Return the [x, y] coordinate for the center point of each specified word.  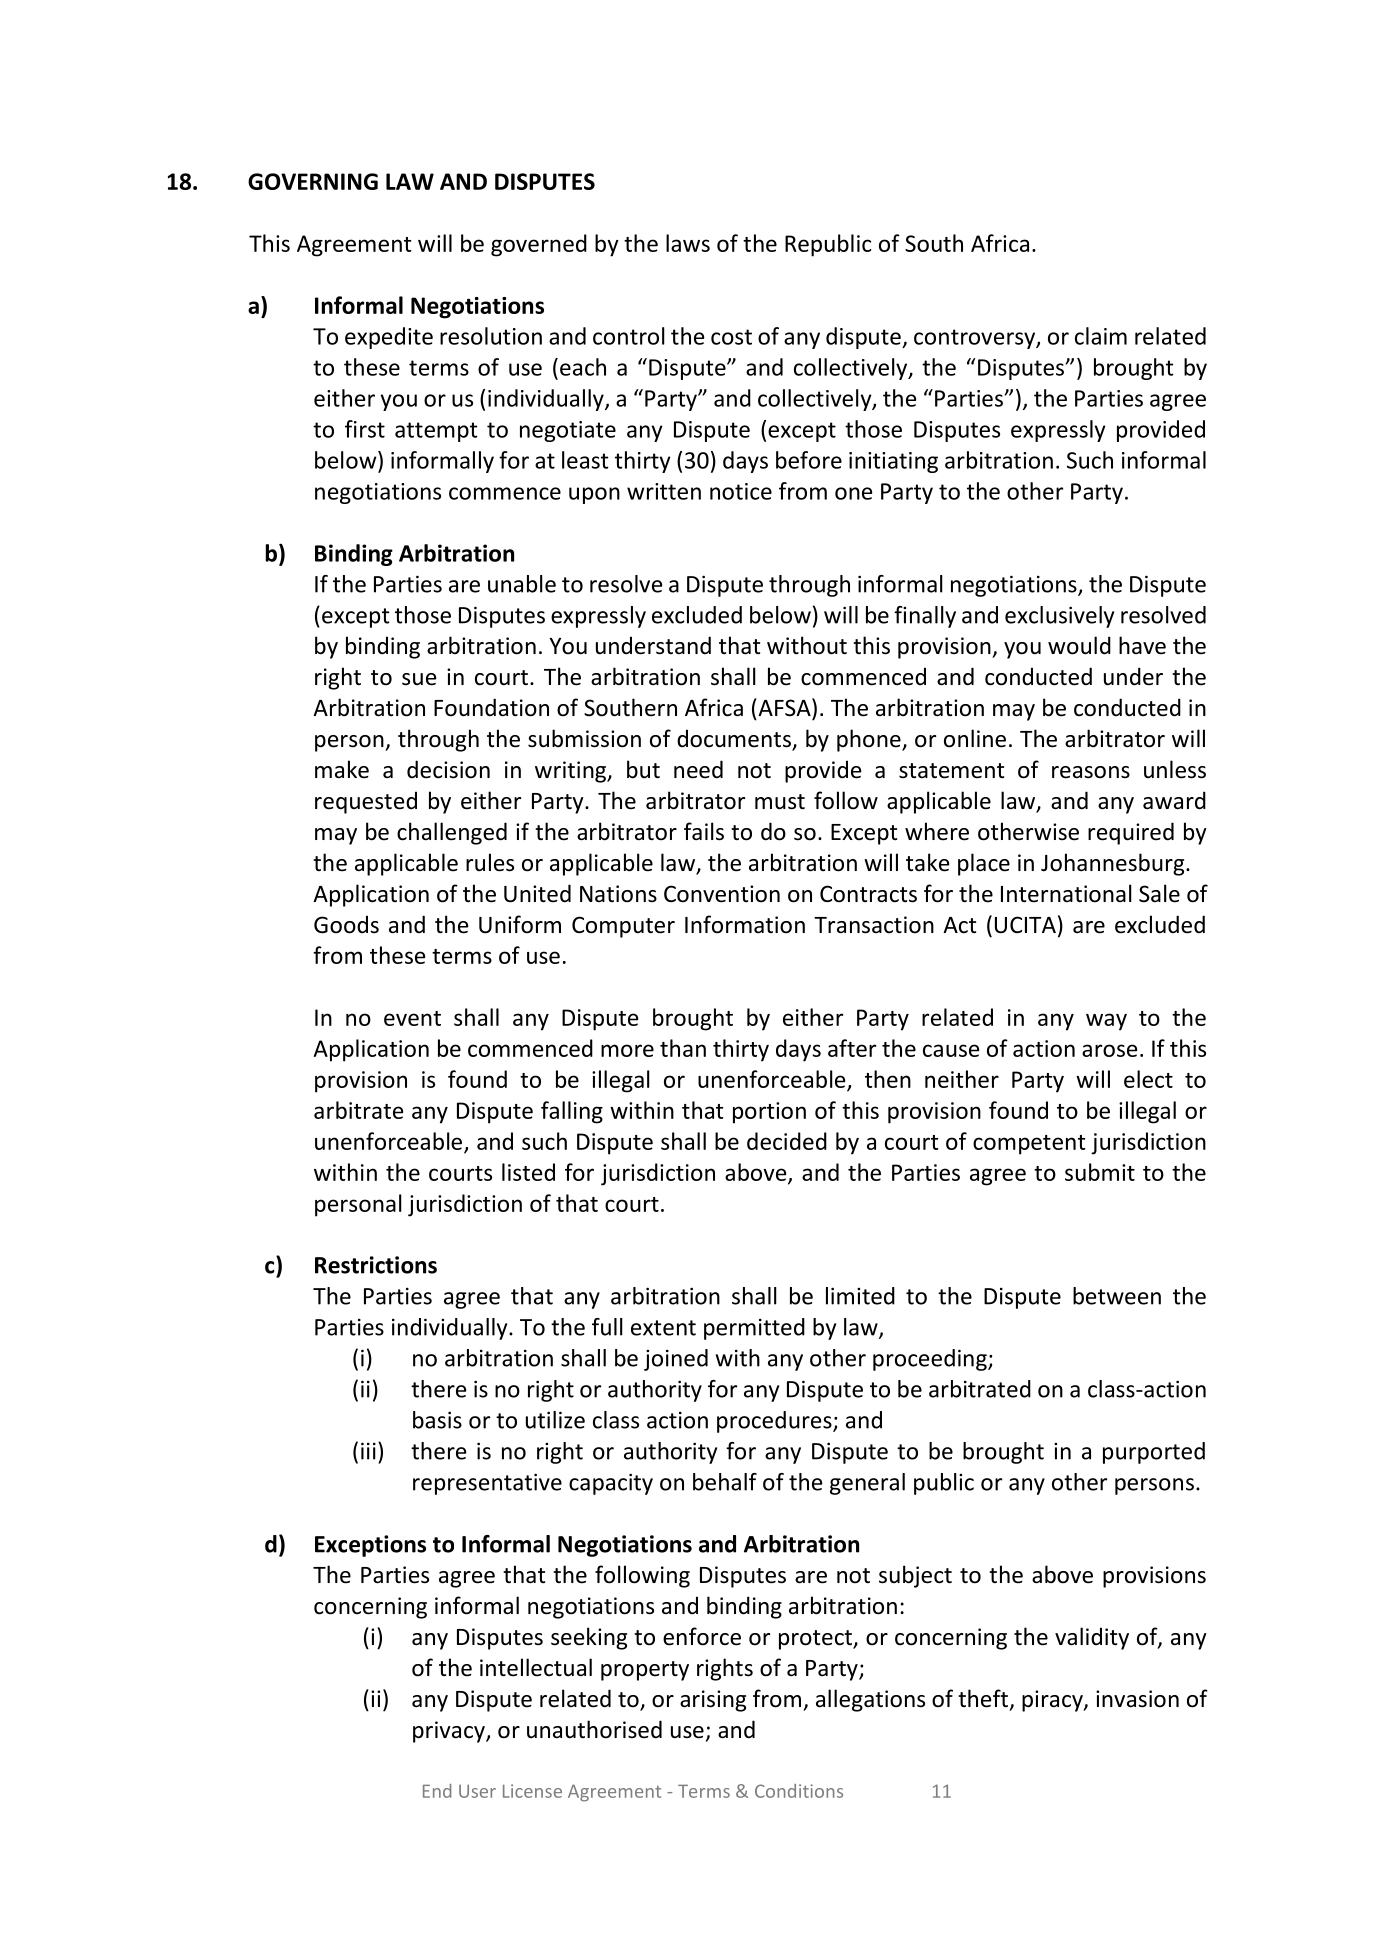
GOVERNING [313, 181]
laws [688, 243]
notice [741, 491]
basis [437, 1420]
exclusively [1059, 617]
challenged [452, 833]
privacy [450, 1732]
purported [1154, 1453]
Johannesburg [1114, 864]
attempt [436, 432]
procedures [775, 1422]
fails [704, 831]
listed [528, 1172]
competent [1029, 1145]
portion [769, 1113]
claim [1101, 336]
